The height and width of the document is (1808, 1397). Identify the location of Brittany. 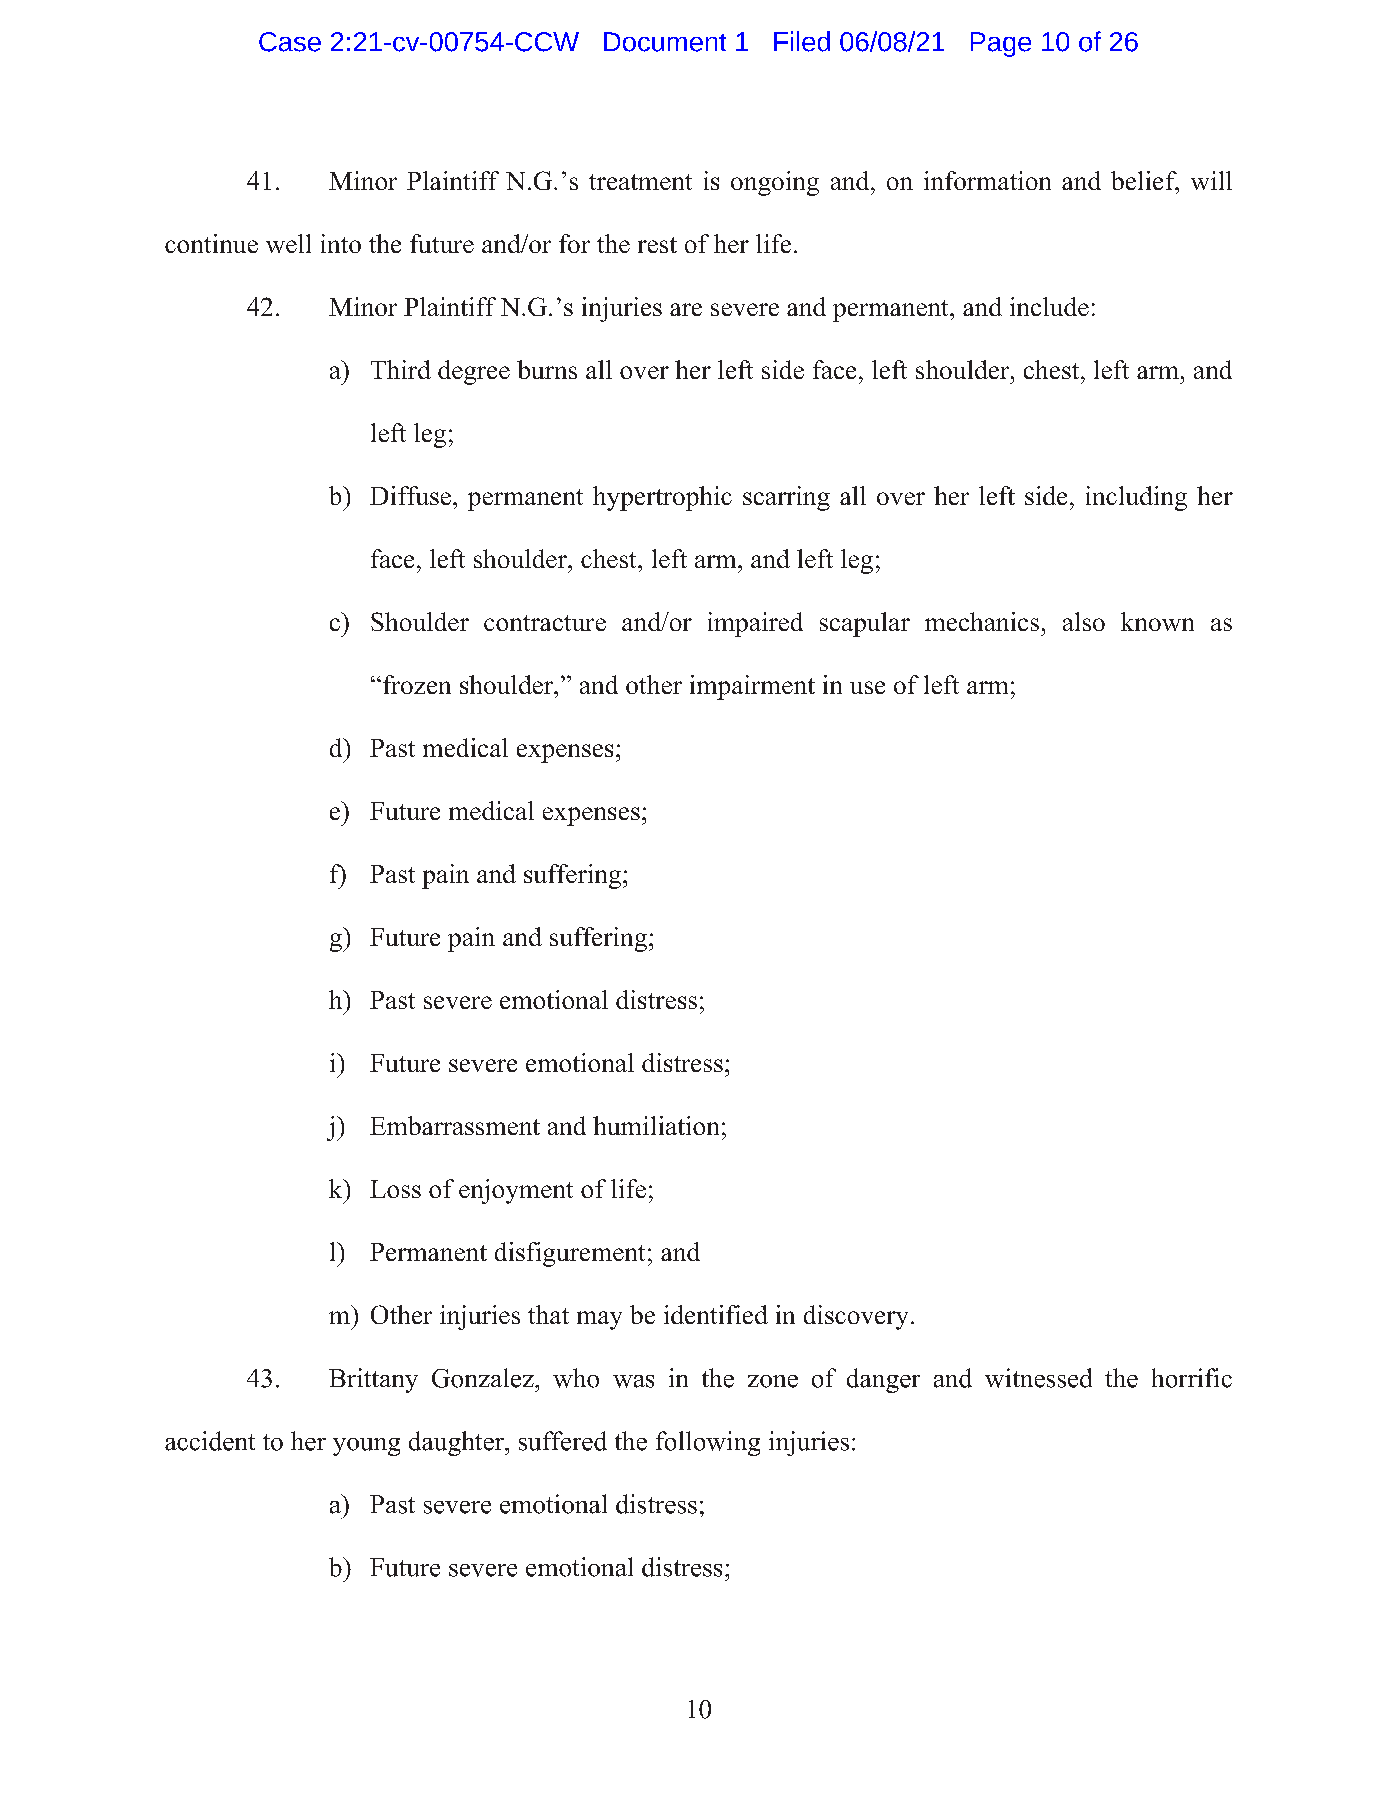
(373, 1380).
